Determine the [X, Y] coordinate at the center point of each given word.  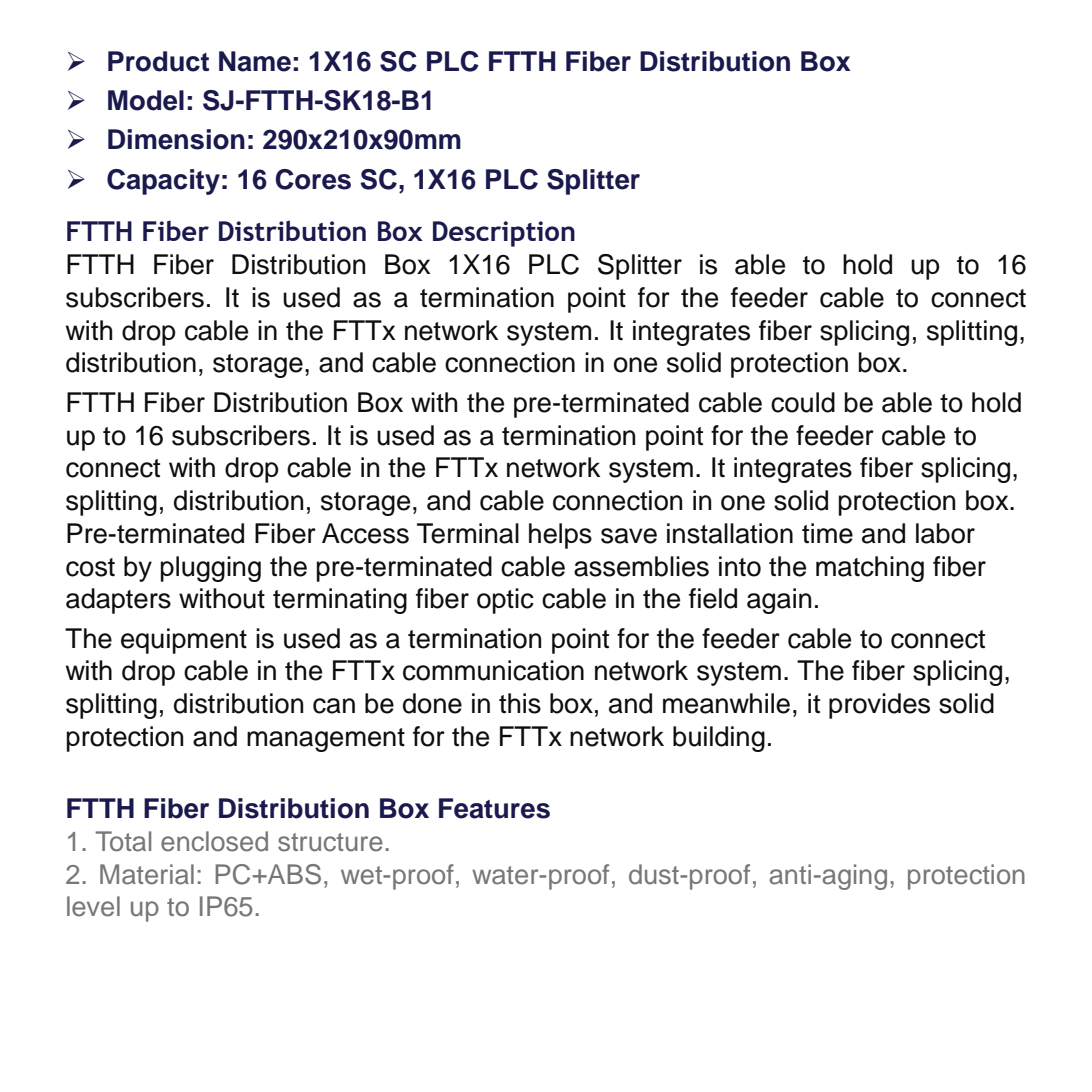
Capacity [163, 182]
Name [255, 61]
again [779, 601]
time [827, 533]
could [803, 402]
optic [505, 601]
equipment [184, 641]
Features [494, 808]
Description [504, 234]
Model [146, 100]
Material [147, 874]
